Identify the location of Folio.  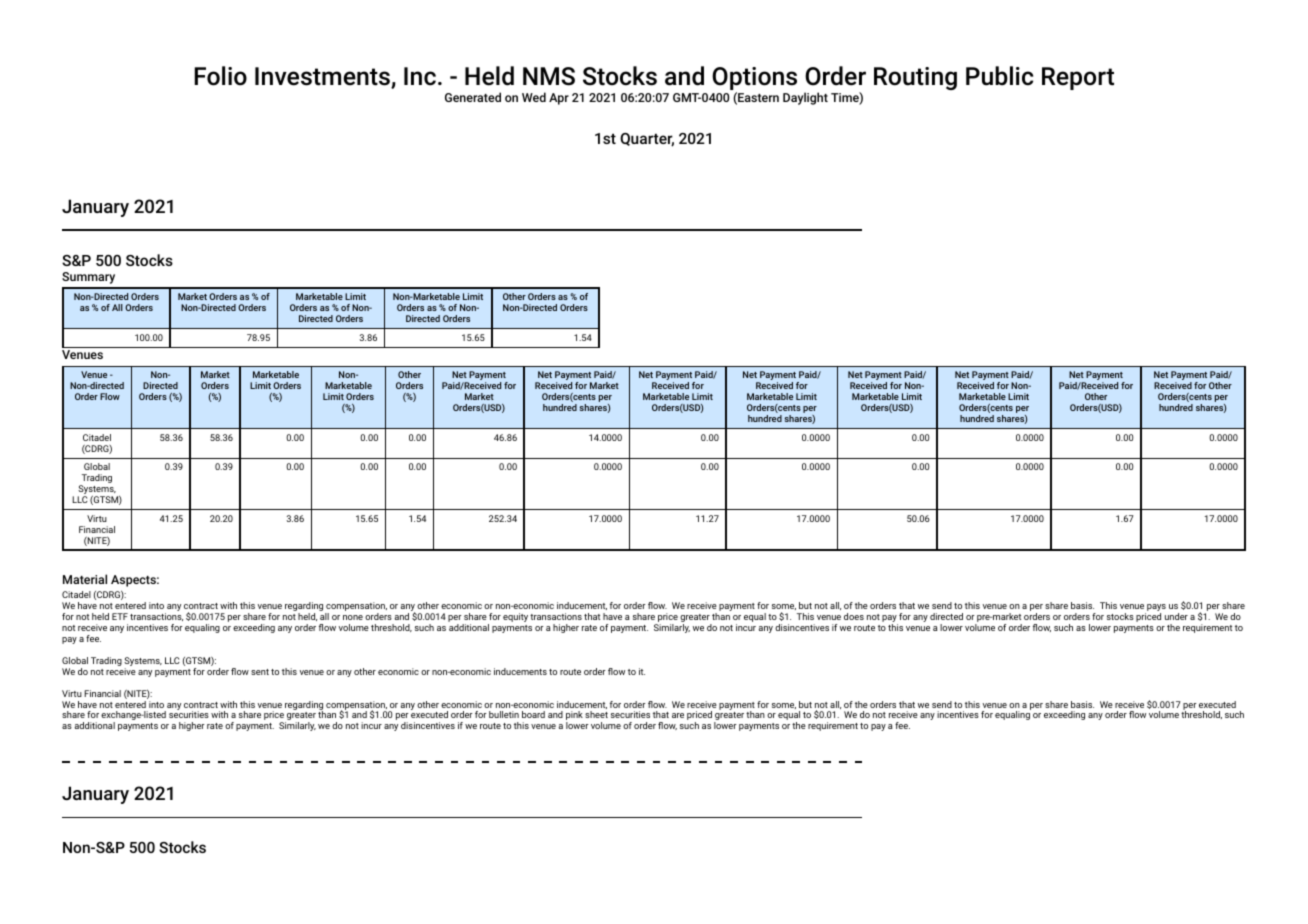
(220, 76).
